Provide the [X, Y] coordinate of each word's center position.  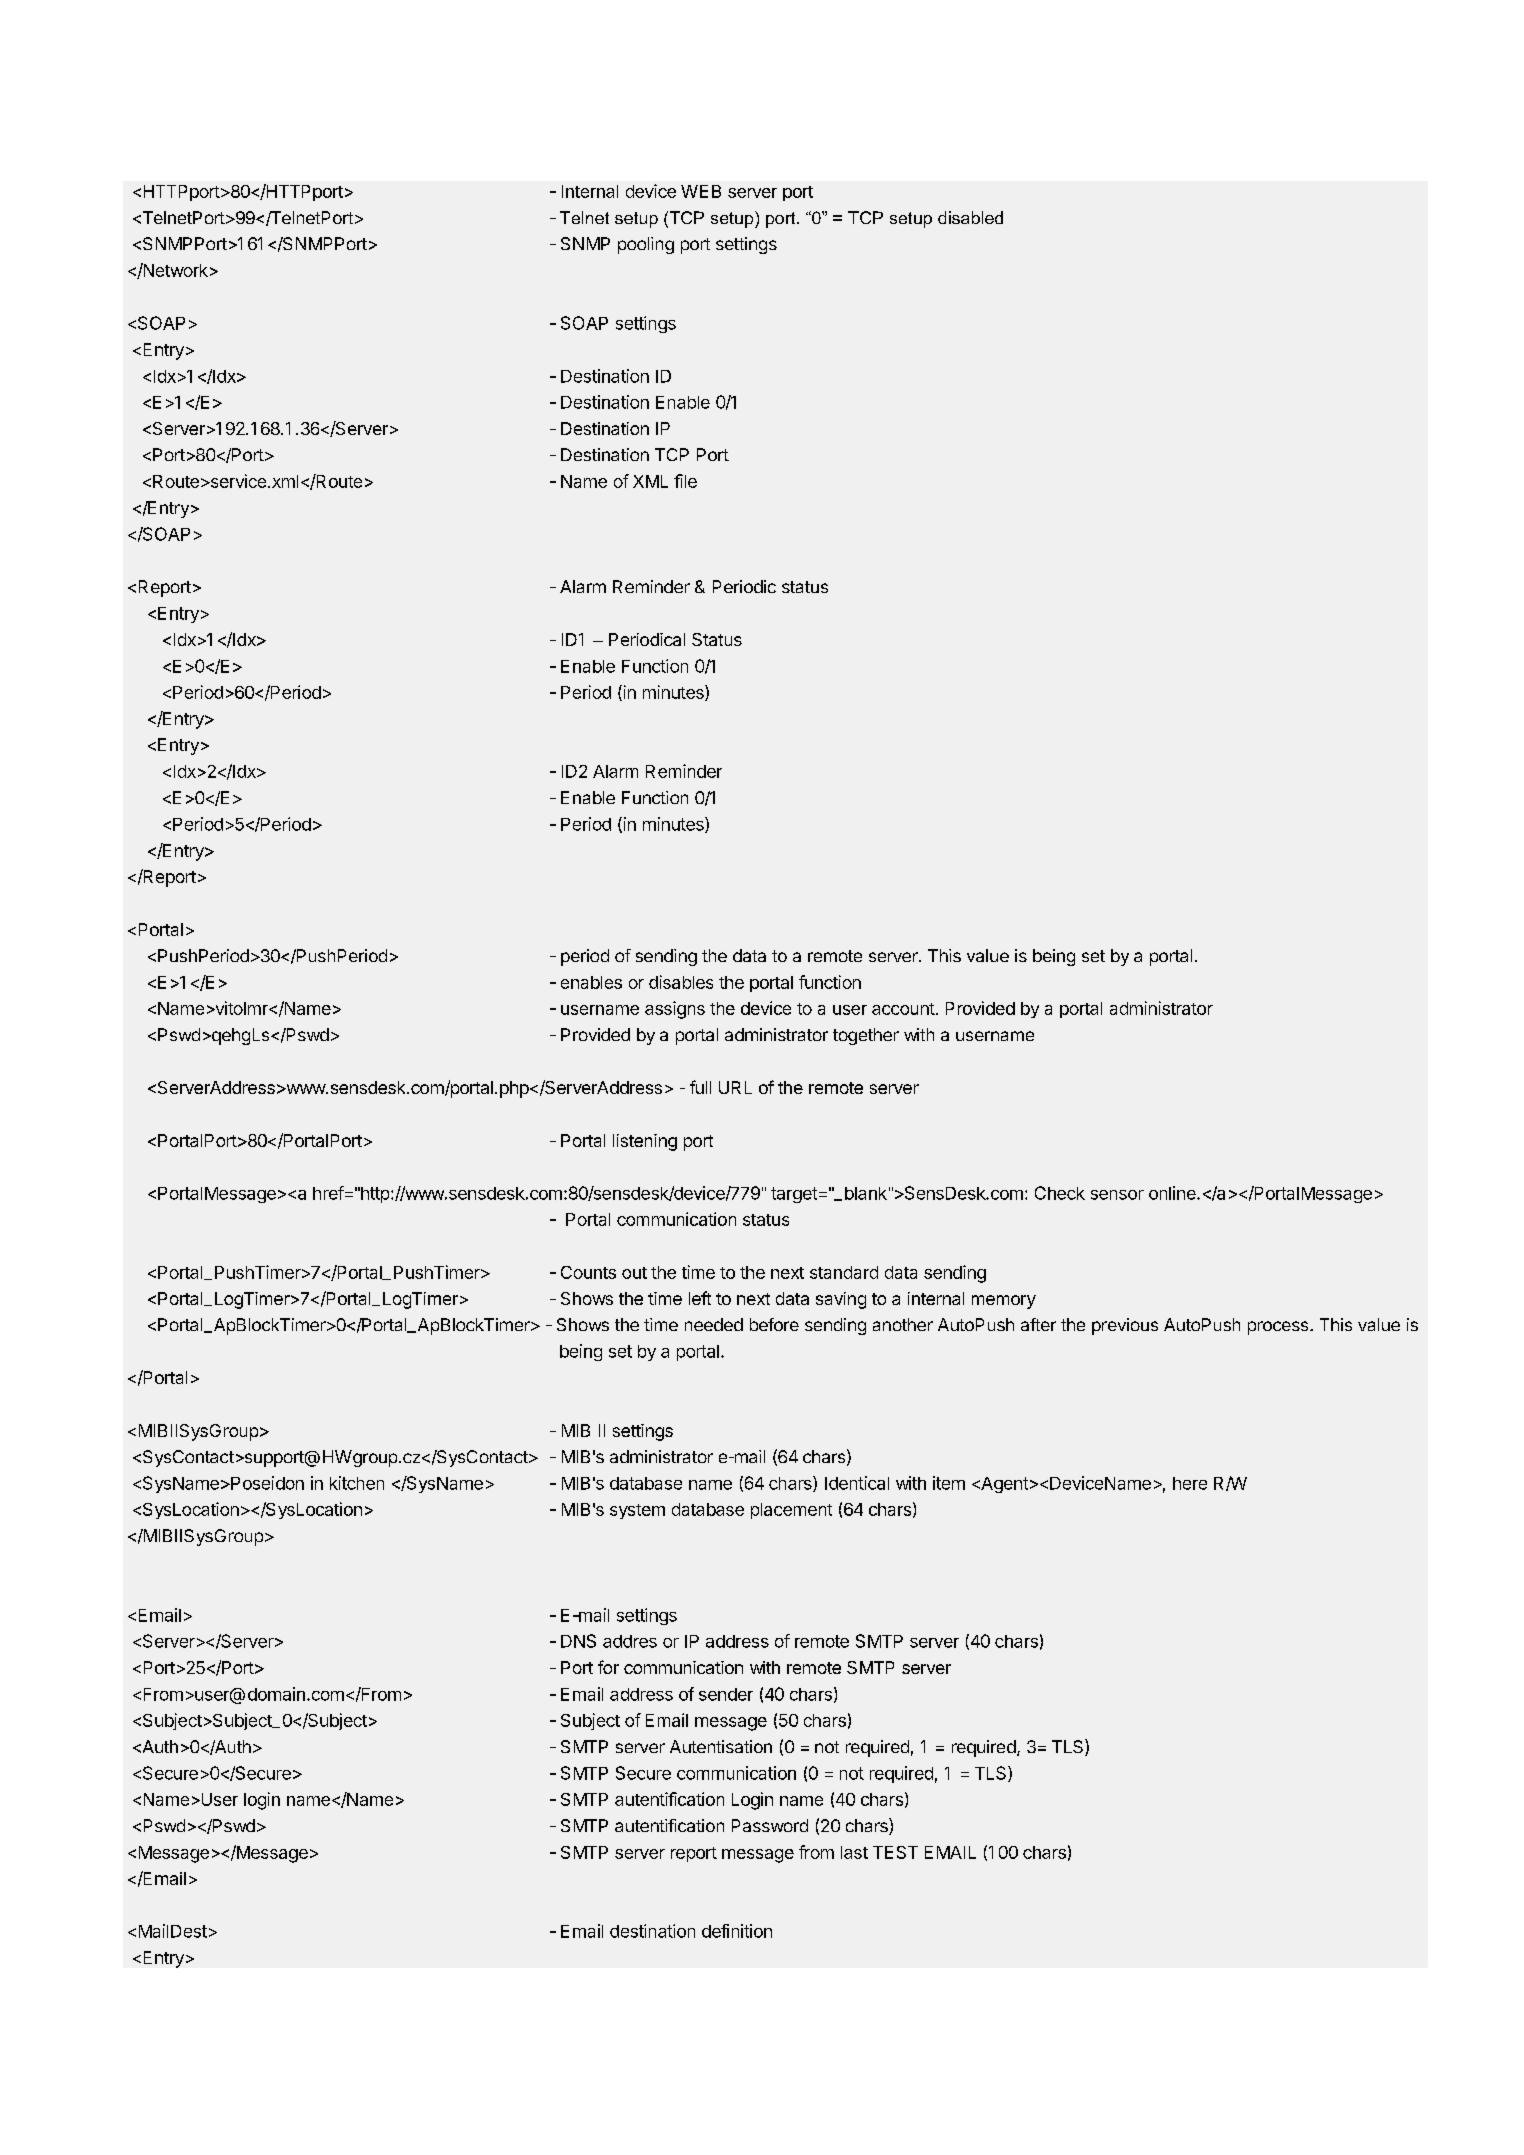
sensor [1117, 1195]
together [866, 1036]
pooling [646, 245]
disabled [970, 217]
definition [737, 1931]
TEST [895, 1852]
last [854, 1852]
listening [645, 1142]
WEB [701, 191]
